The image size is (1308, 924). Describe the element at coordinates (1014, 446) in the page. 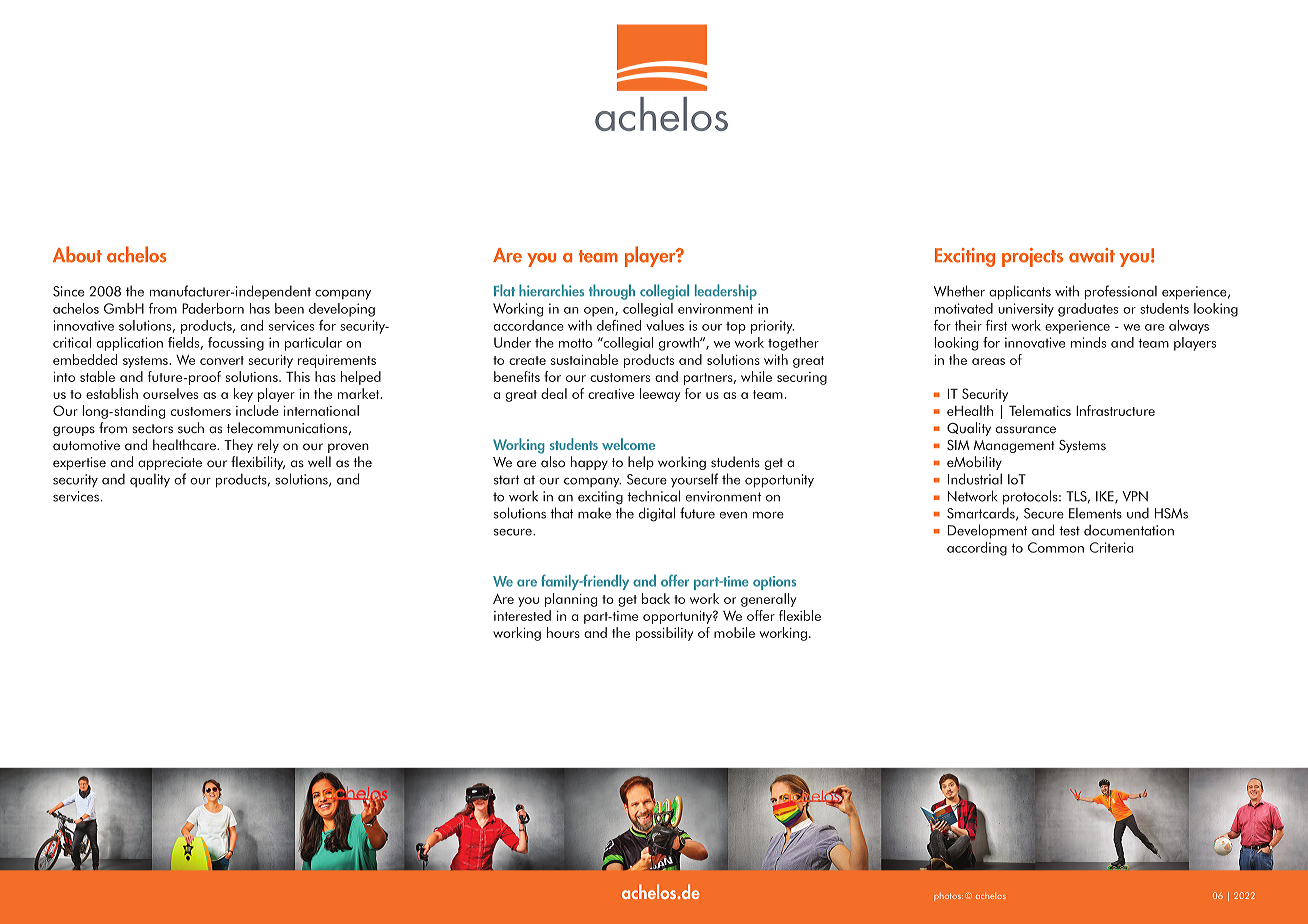

I see `Management` at that location.
